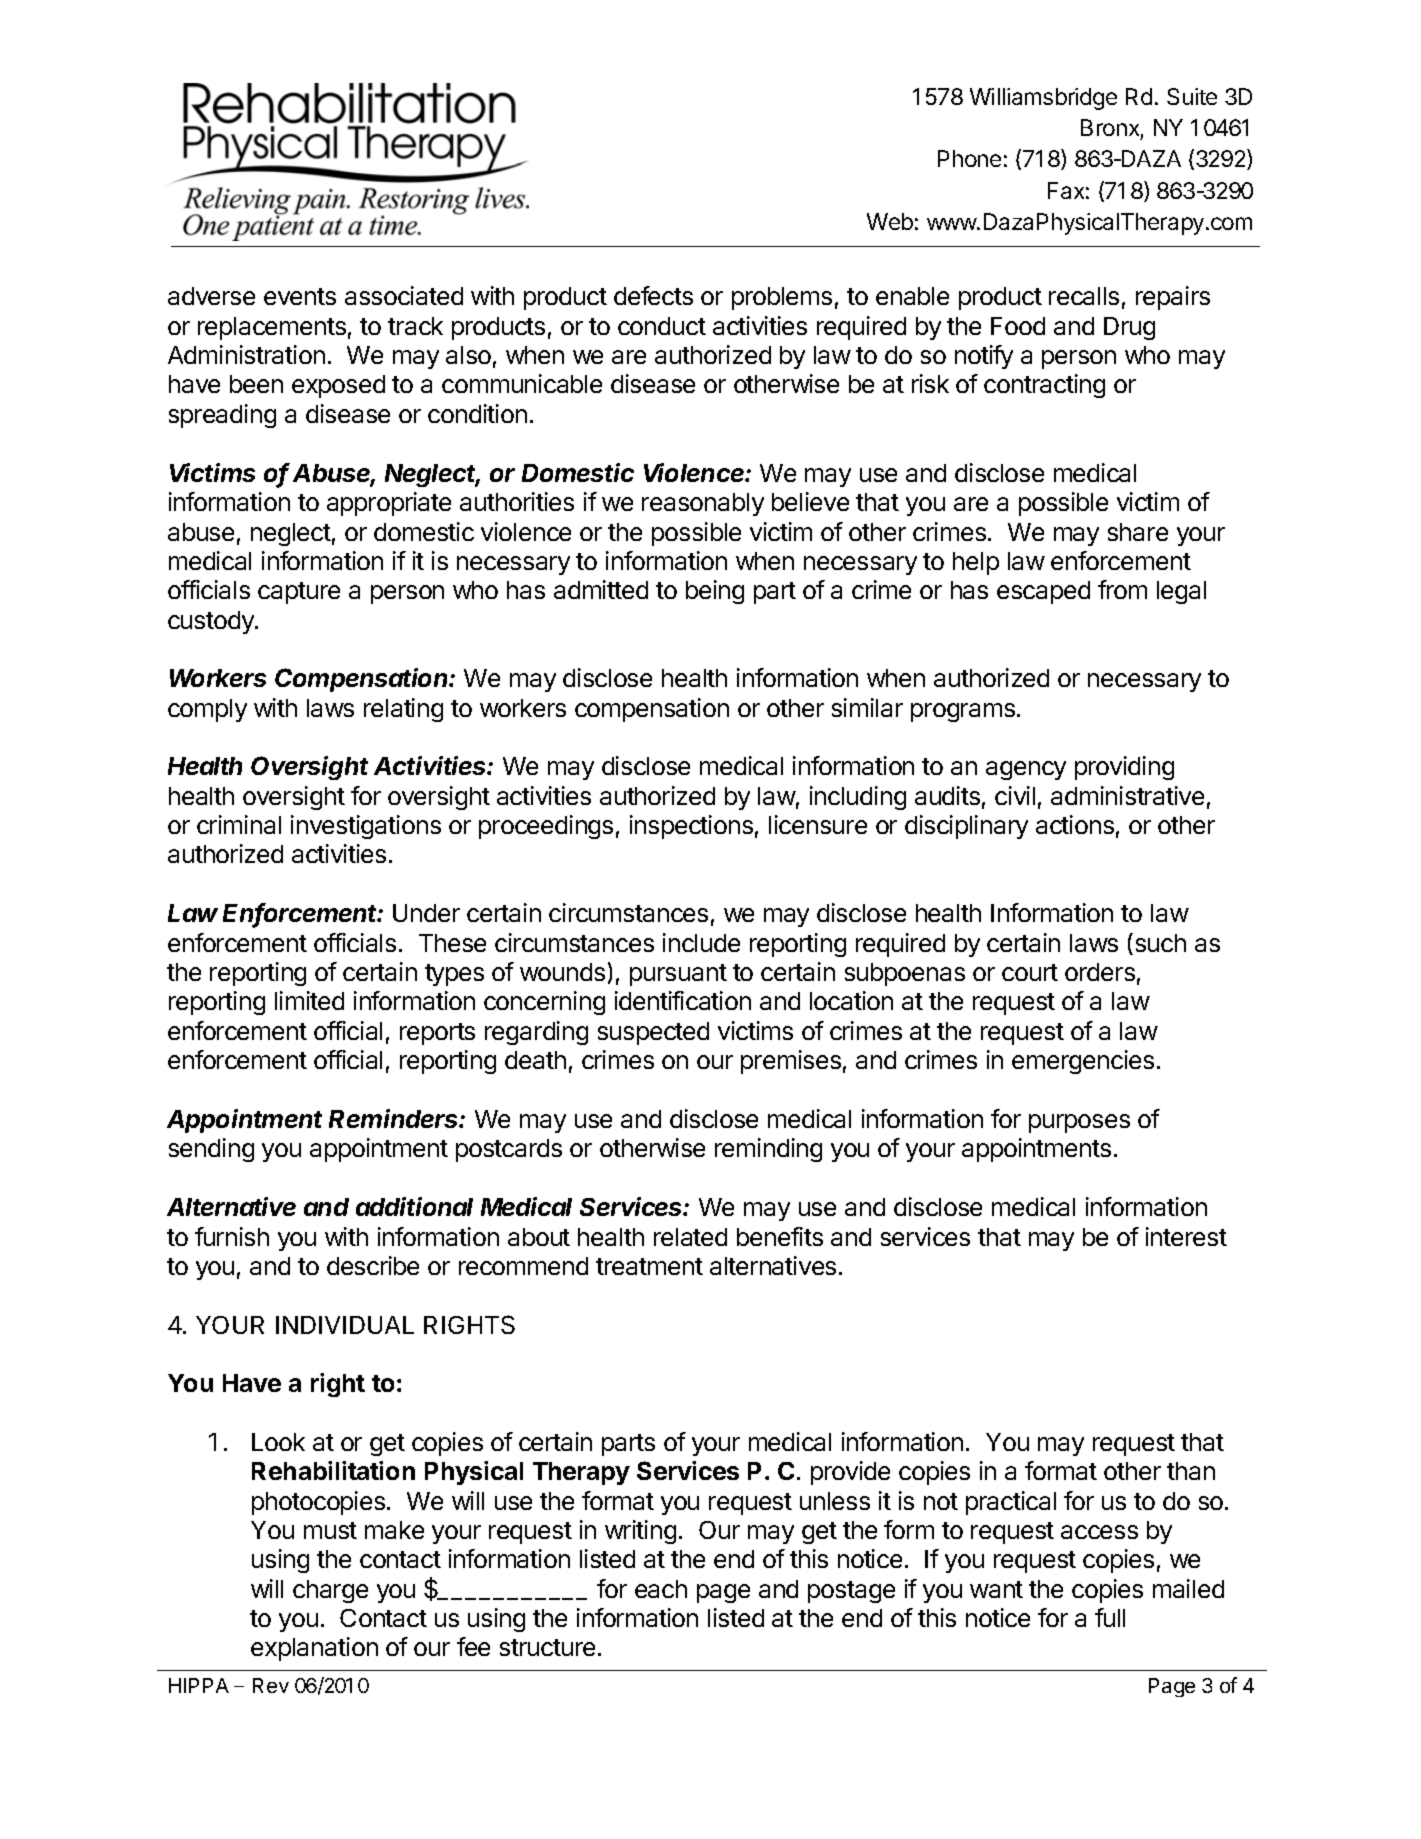  I want to click on Phone, so click(969, 158).
